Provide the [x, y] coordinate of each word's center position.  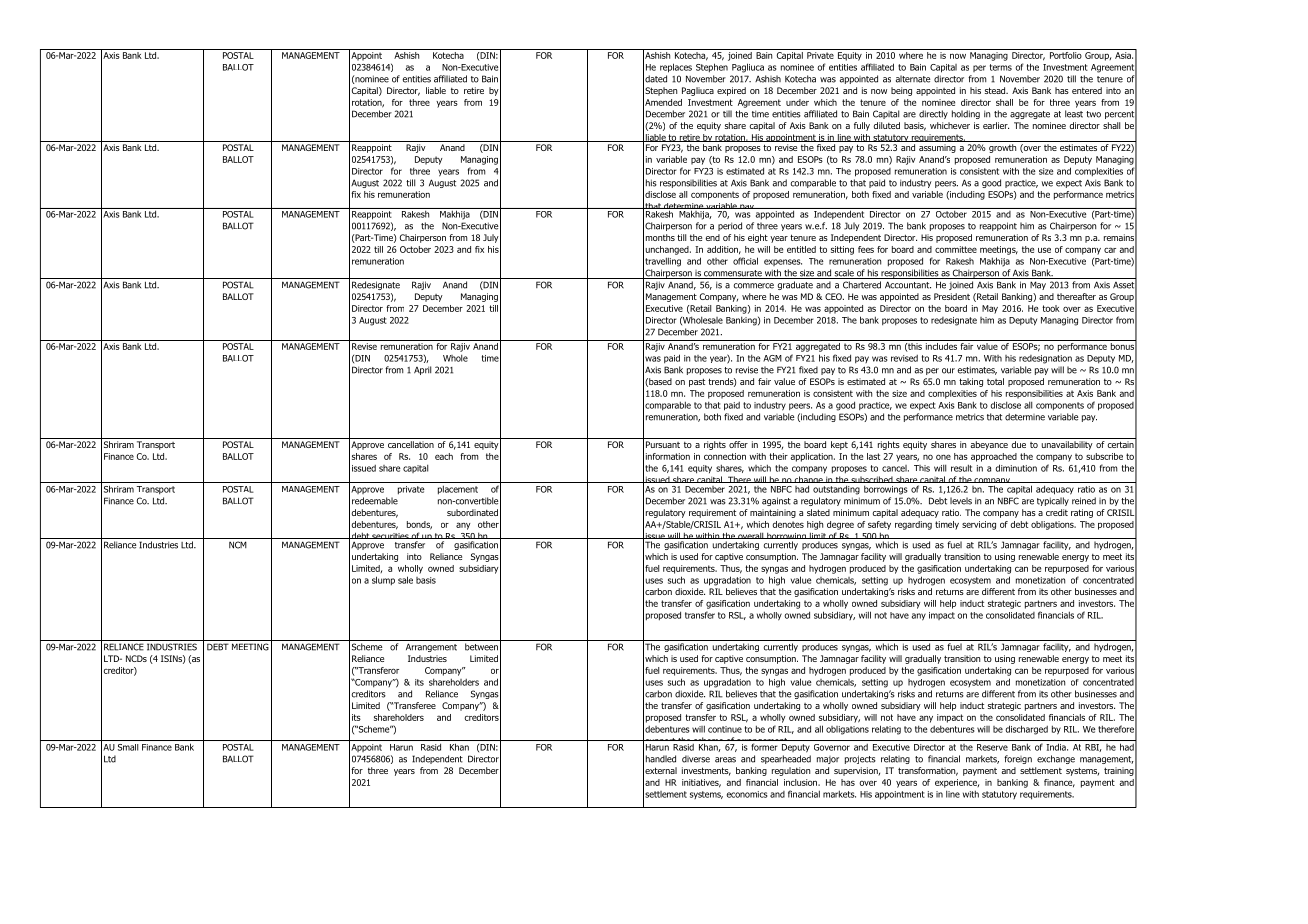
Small [128, 747]
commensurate [733, 274]
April [422, 370]
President [952, 296]
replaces [676, 68]
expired [731, 91]
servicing [979, 525]
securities [390, 536]
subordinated [472, 512]
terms [1001, 67]
